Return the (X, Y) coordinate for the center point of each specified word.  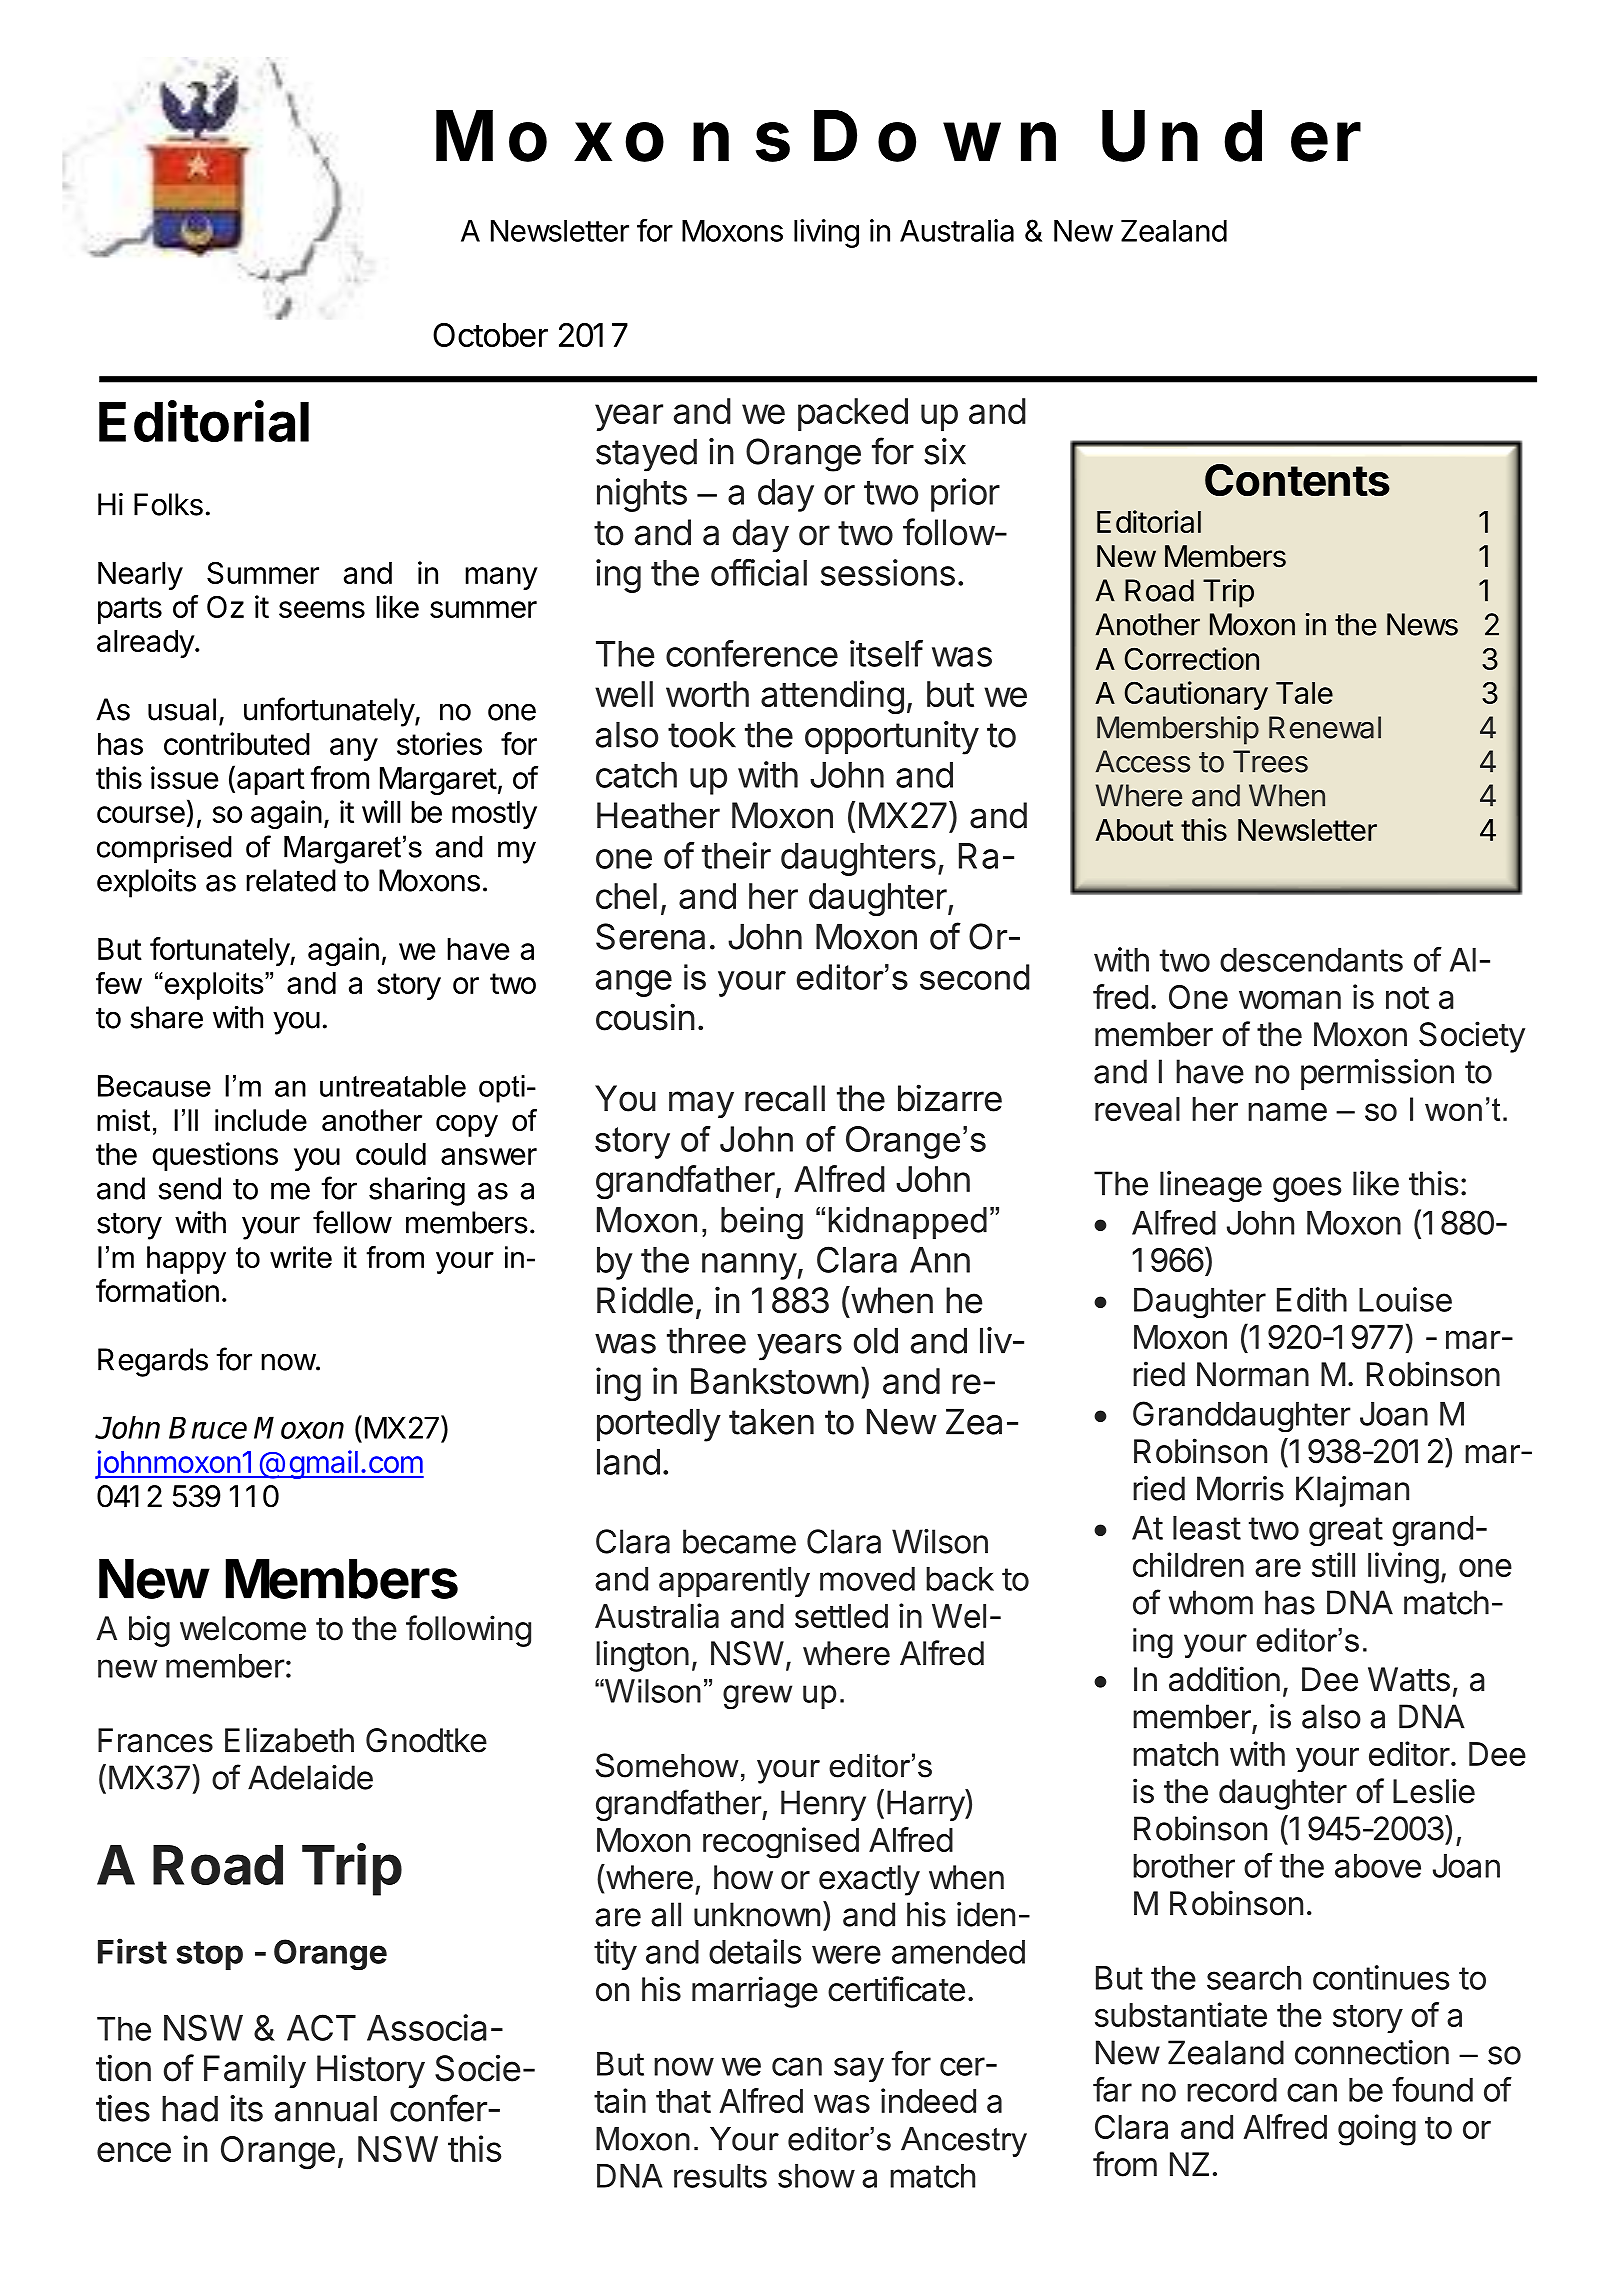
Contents (1297, 480)
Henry (823, 1805)
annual (326, 2108)
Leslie (1434, 1791)
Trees (1270, 761)
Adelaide (310, 1777)
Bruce (208, 1428)
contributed (237, 743)
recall (785, 1098)
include (261, 1120)
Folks (168, 504)
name (1287, 1111)
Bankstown (775, 1381)
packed (853, 414)
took (702, 734)
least (1207, 1528)
